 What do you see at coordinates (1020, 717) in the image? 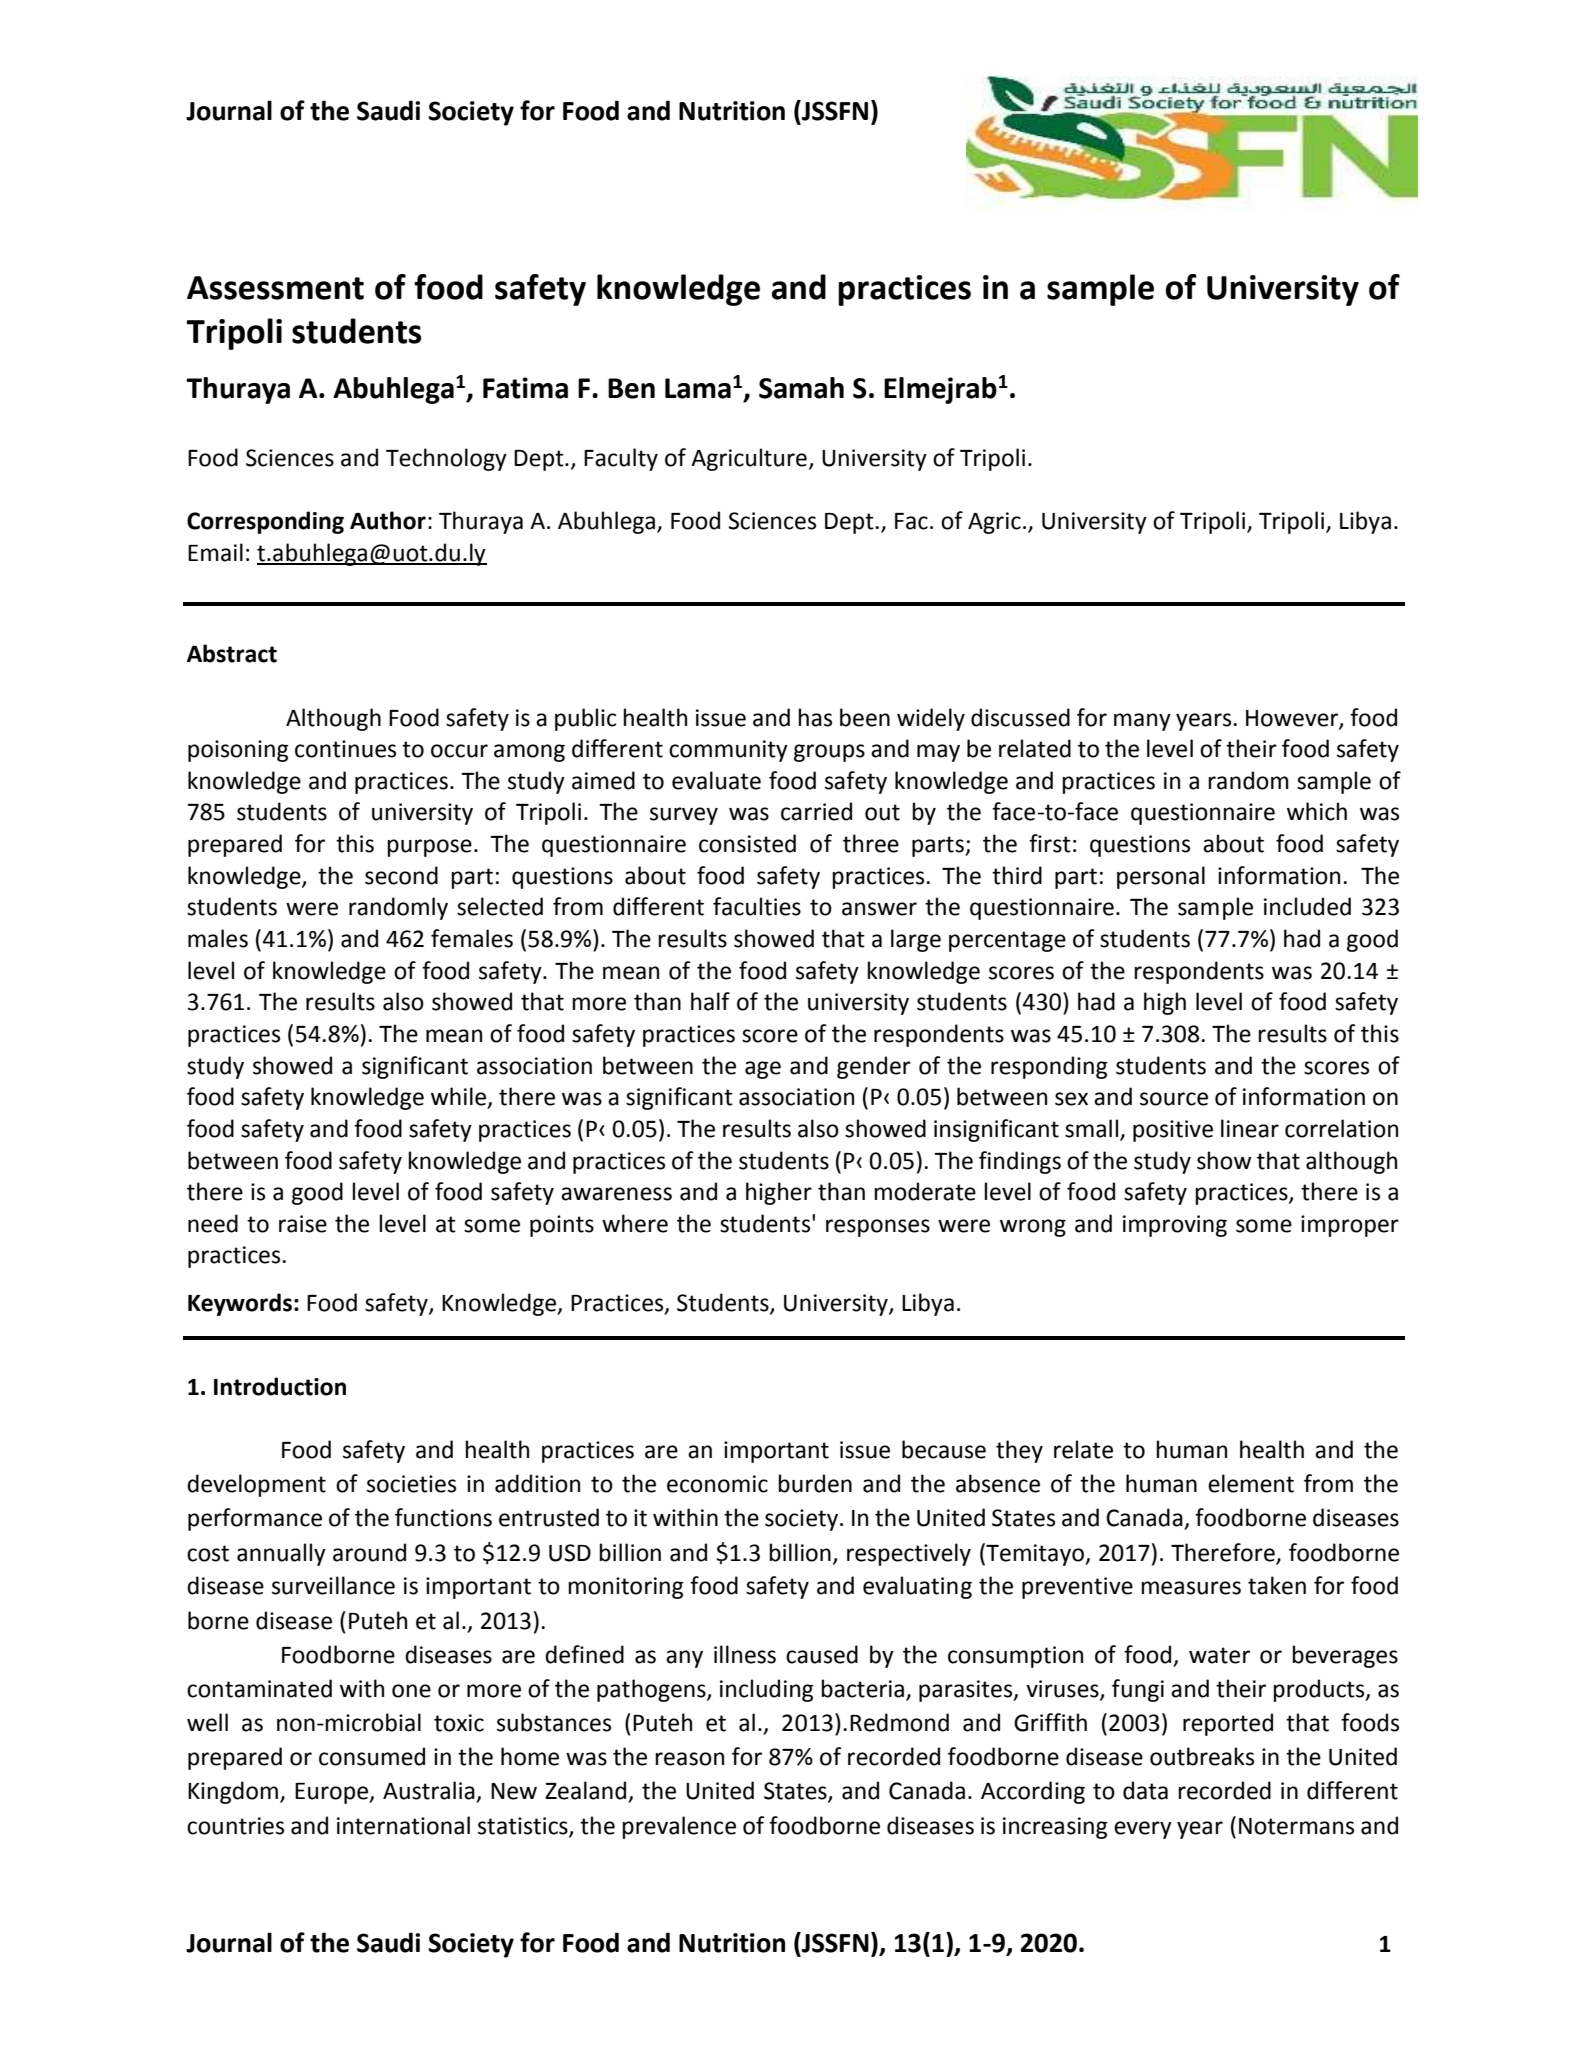
I see `discussed` at bounding box center [1020, 717].
